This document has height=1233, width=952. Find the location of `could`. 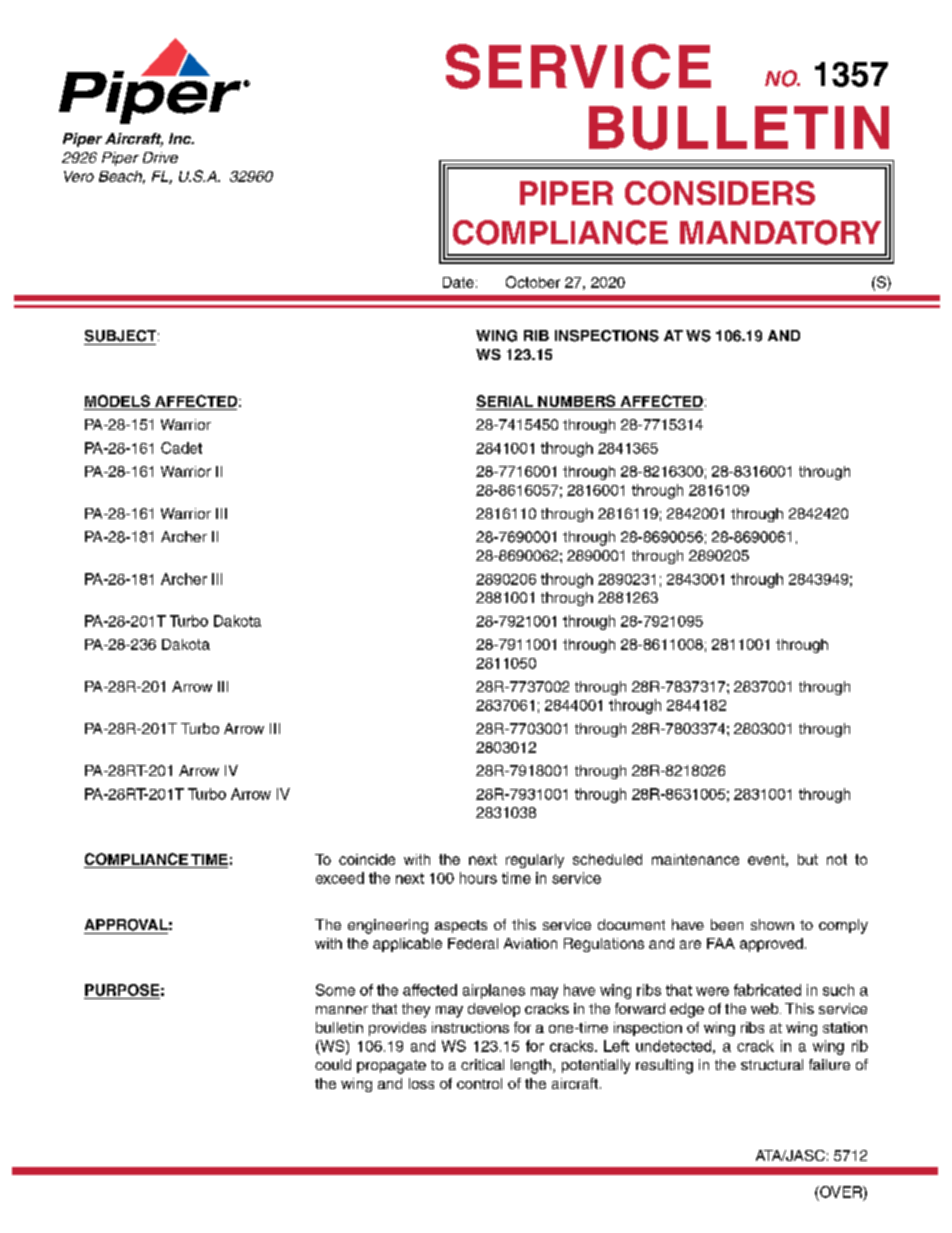

could is located at coordinates (333, 1064).
